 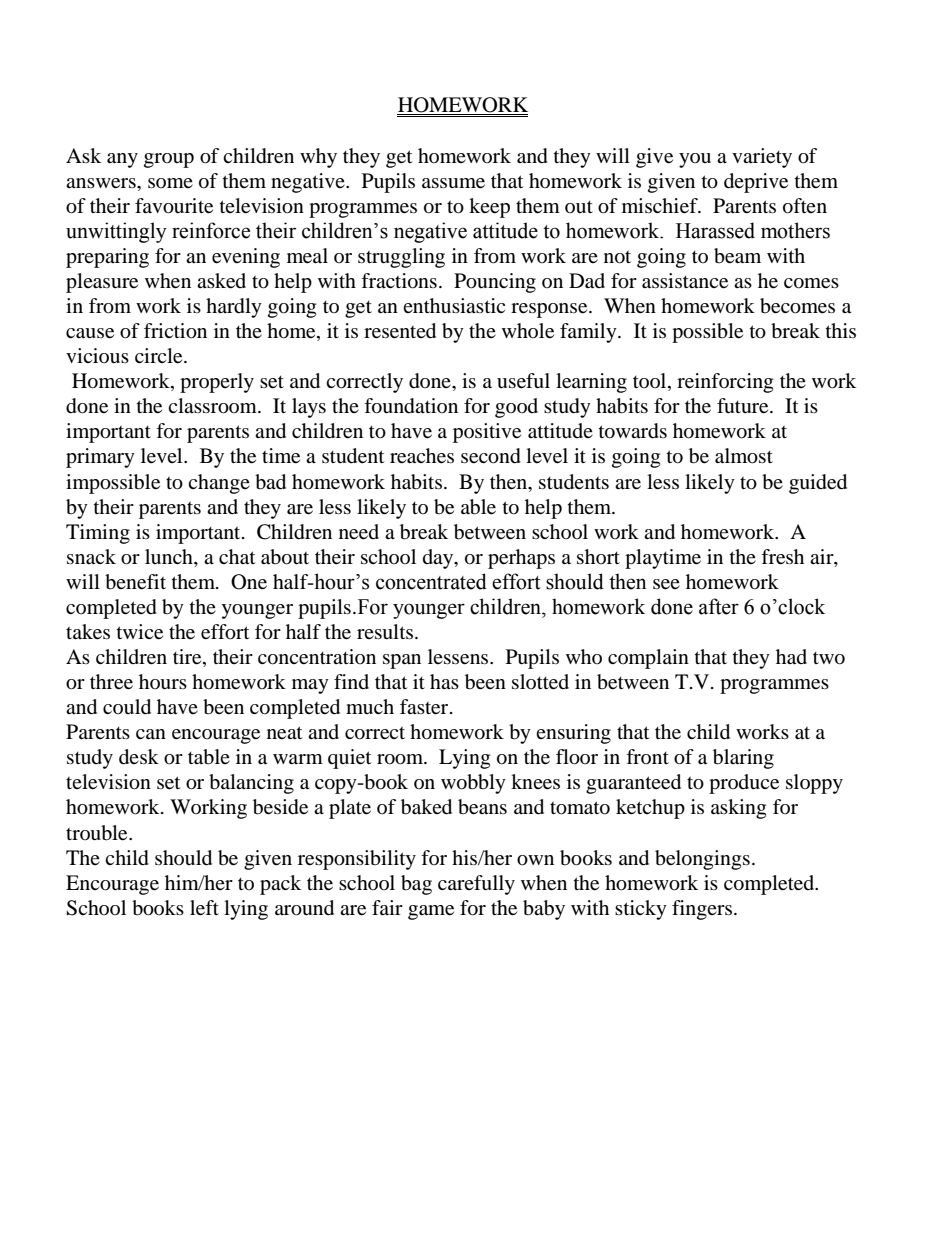 I want to click on fingers, so click(x=703, y=910).
